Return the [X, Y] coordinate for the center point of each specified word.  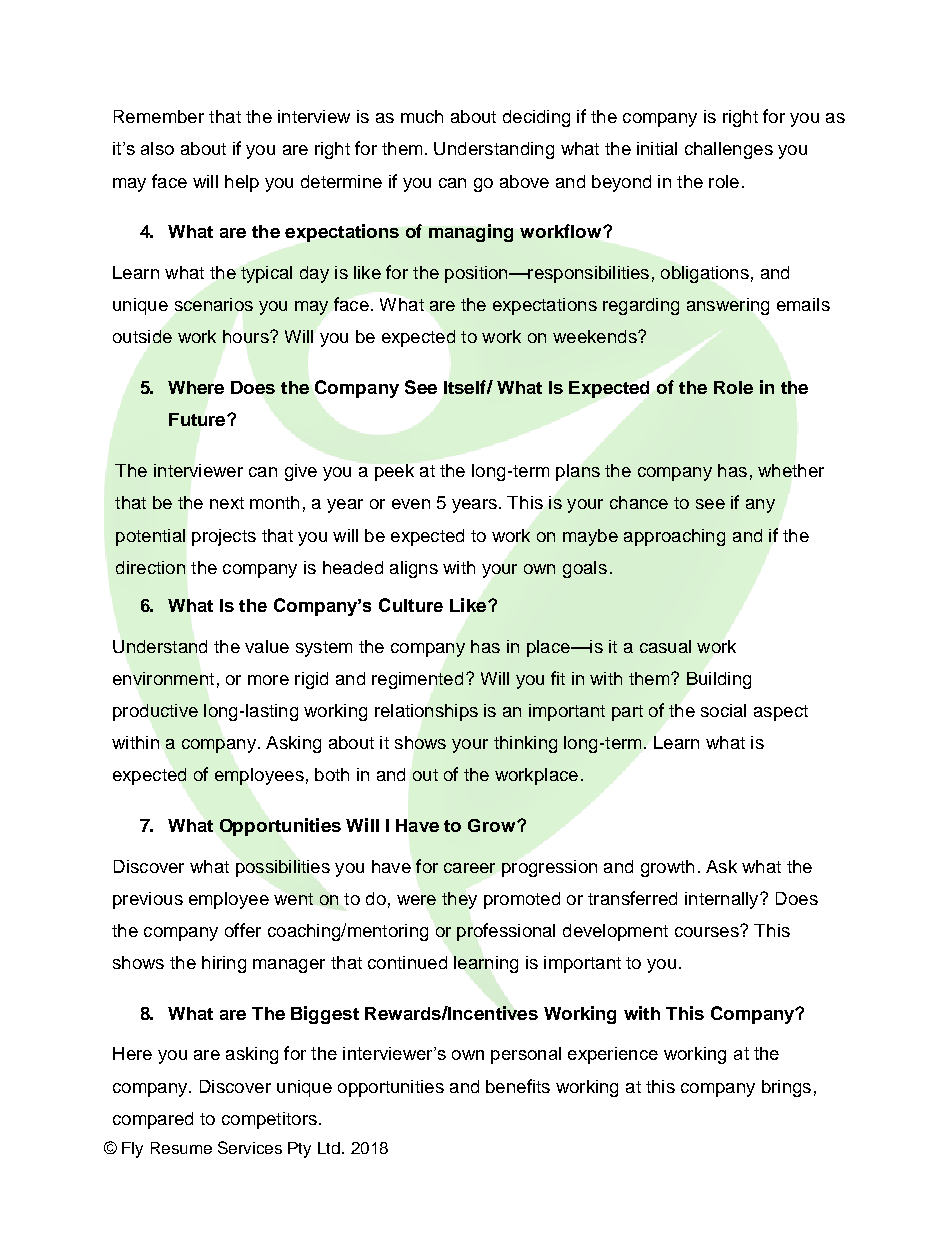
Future [198, 419]
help [242, 183]
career [469, 868]
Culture [411, 605]
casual [665, 646]
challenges [729, 150]
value [267, 646]
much [422, 116]
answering [728, 306]
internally [723, 900]
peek [394, 472]
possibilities [283, 868]
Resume [181, 1148]
